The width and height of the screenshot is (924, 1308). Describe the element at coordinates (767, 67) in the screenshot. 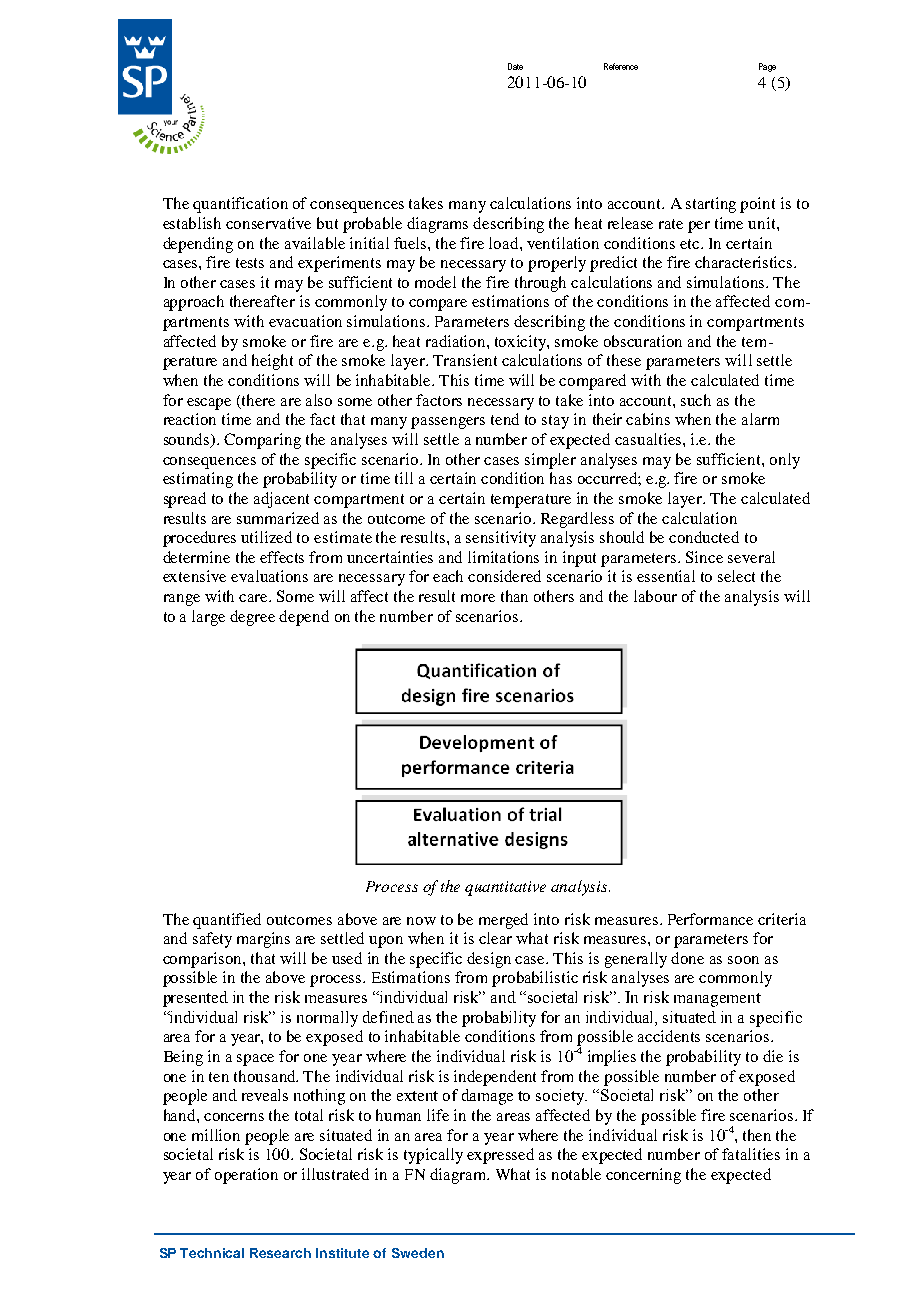

I see `Page` at that location.
